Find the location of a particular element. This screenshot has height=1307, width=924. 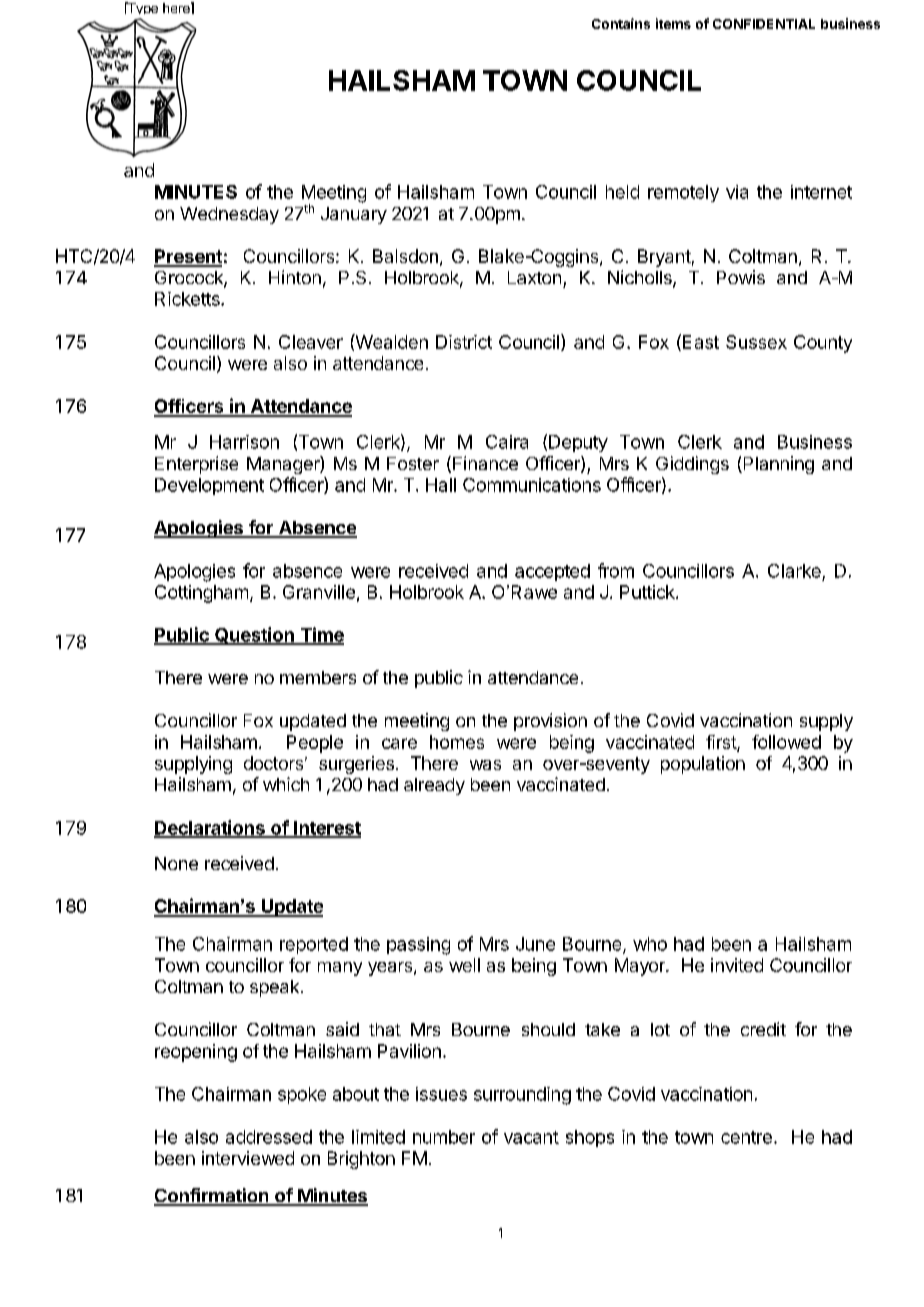

Clarke is located at coordinates (794, 571).
